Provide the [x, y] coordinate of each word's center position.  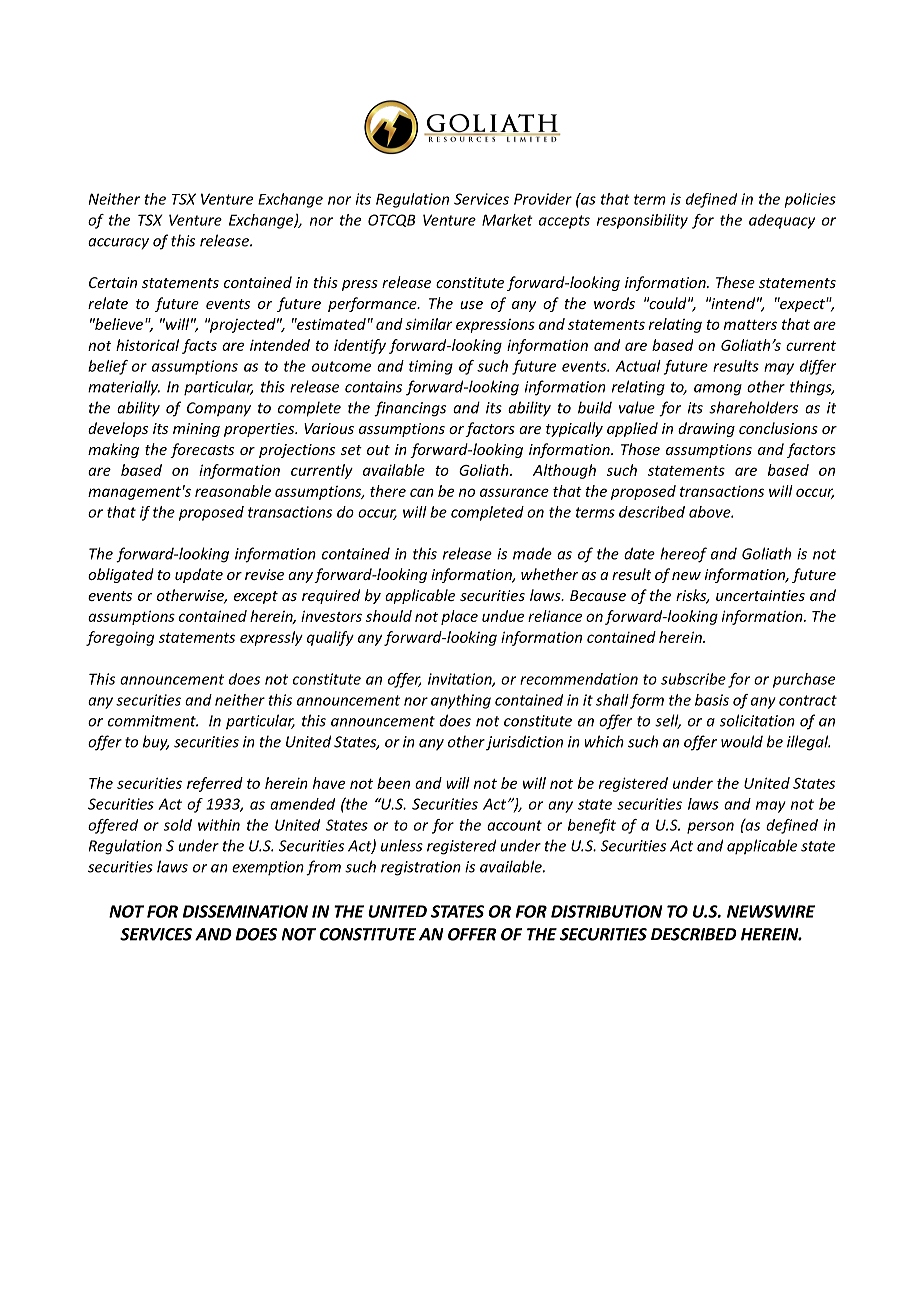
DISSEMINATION [245, 911]
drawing [706, 429]
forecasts [202, 450]
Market [507, 220]
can [422, 492]
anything [461, 701]
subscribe [693, 679]
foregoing [120, 638]
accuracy [118, 244]
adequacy [782, 221]
